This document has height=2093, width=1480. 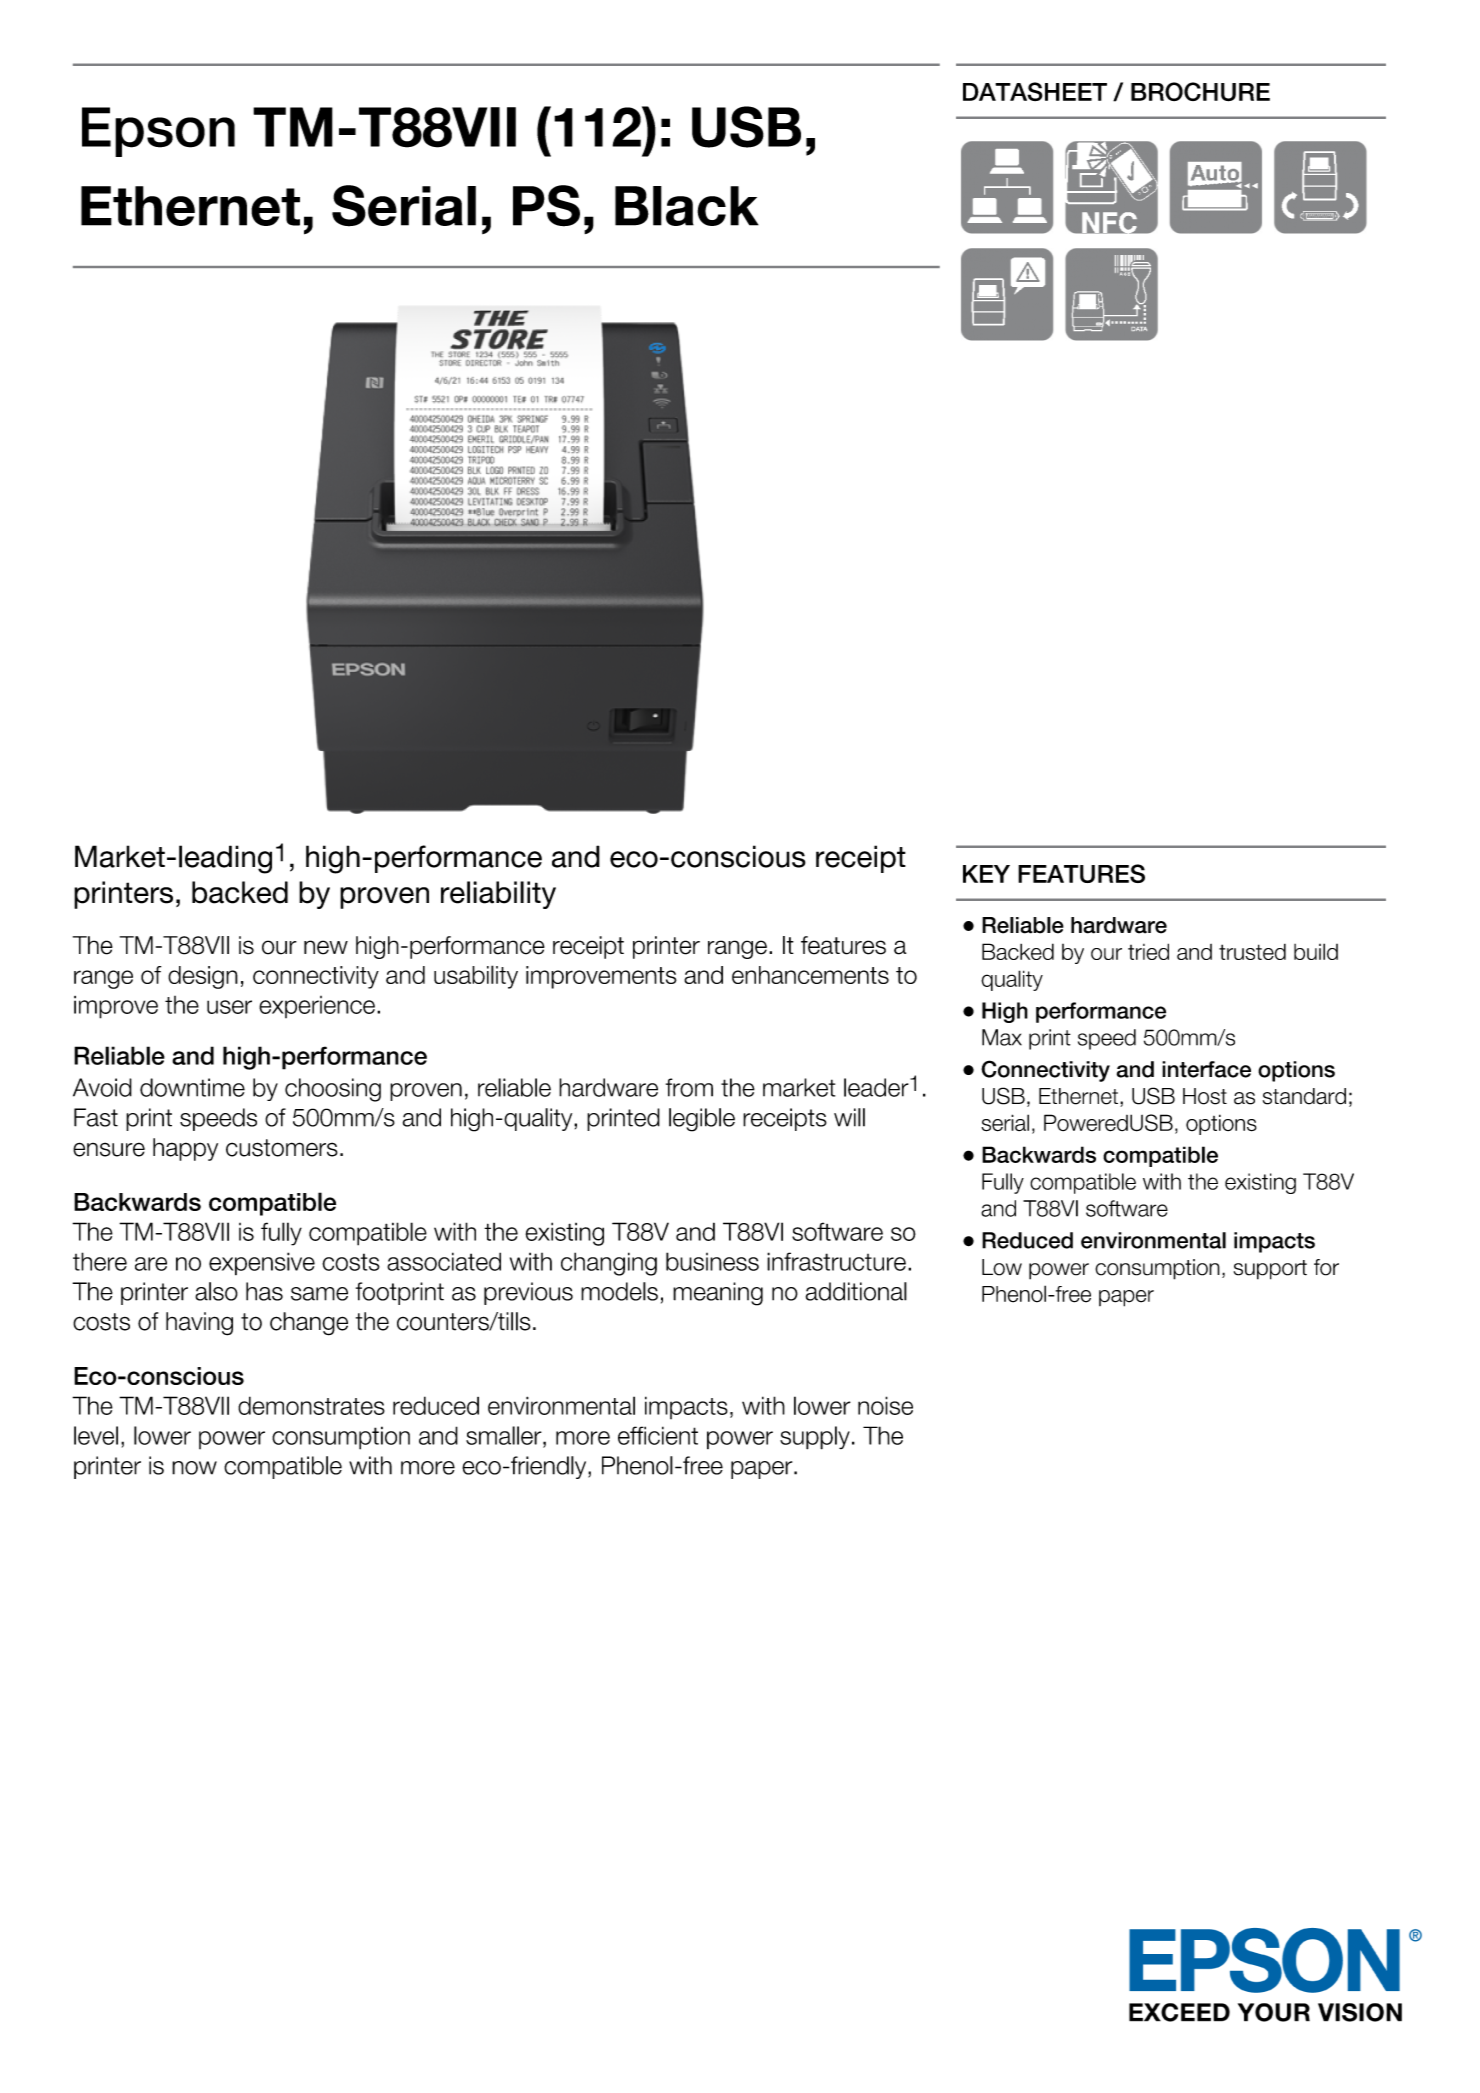 What do you see at coordinates (192, 1087) in the document?
I see `downtime` at bounding box center [192, 1087].
